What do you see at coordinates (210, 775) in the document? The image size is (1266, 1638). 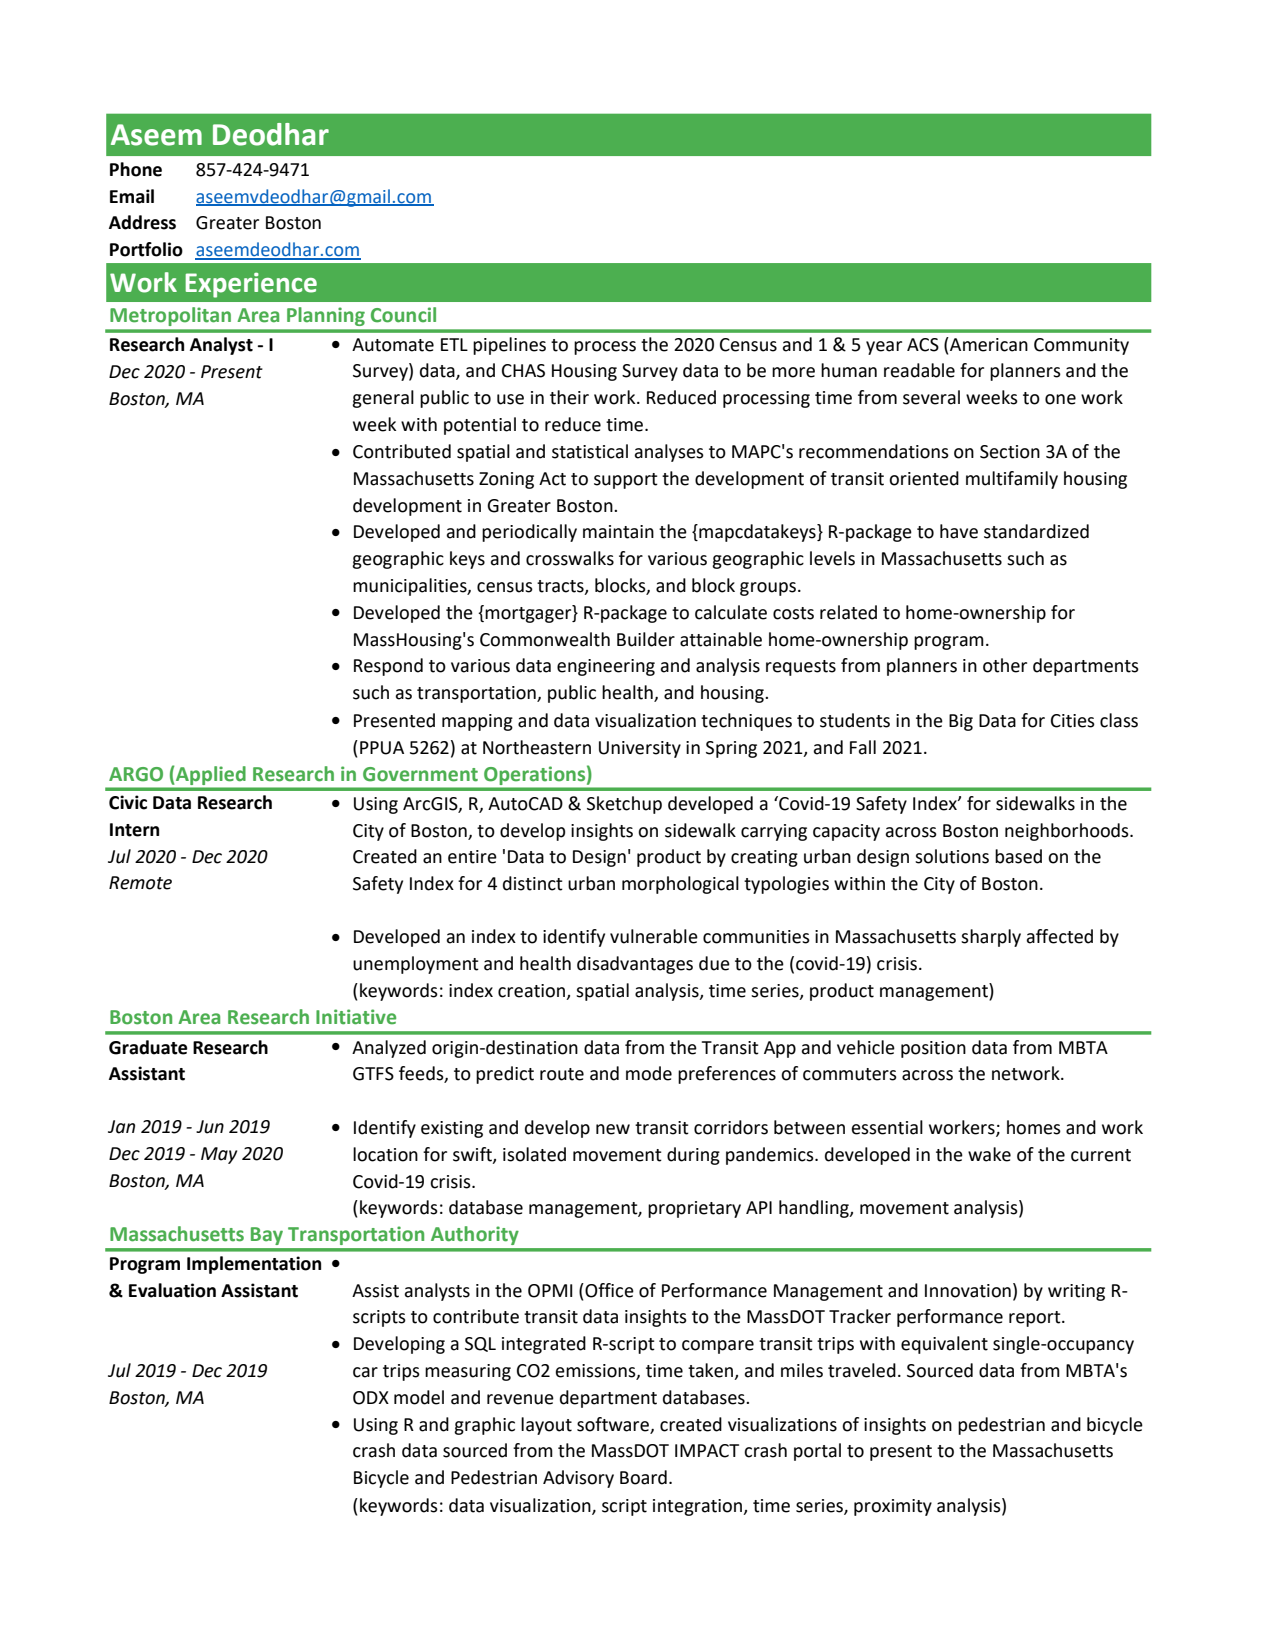 I see `Applied` at bounding box center [210, 775].
